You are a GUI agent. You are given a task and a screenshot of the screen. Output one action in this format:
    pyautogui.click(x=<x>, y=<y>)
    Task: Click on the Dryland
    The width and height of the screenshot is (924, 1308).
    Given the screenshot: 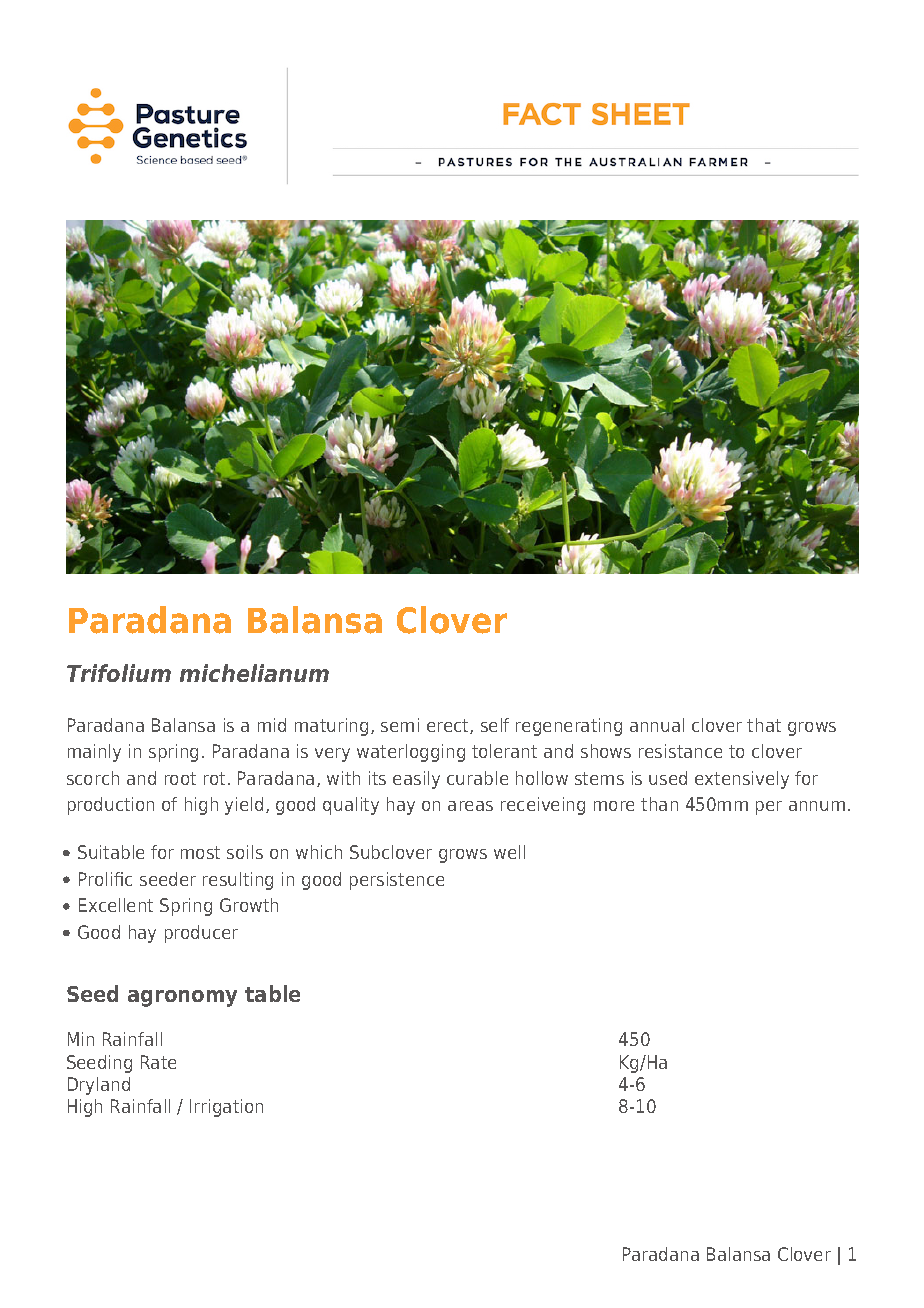 What is the action you would take?
    pyautogui.click(x=99, y=1086)
